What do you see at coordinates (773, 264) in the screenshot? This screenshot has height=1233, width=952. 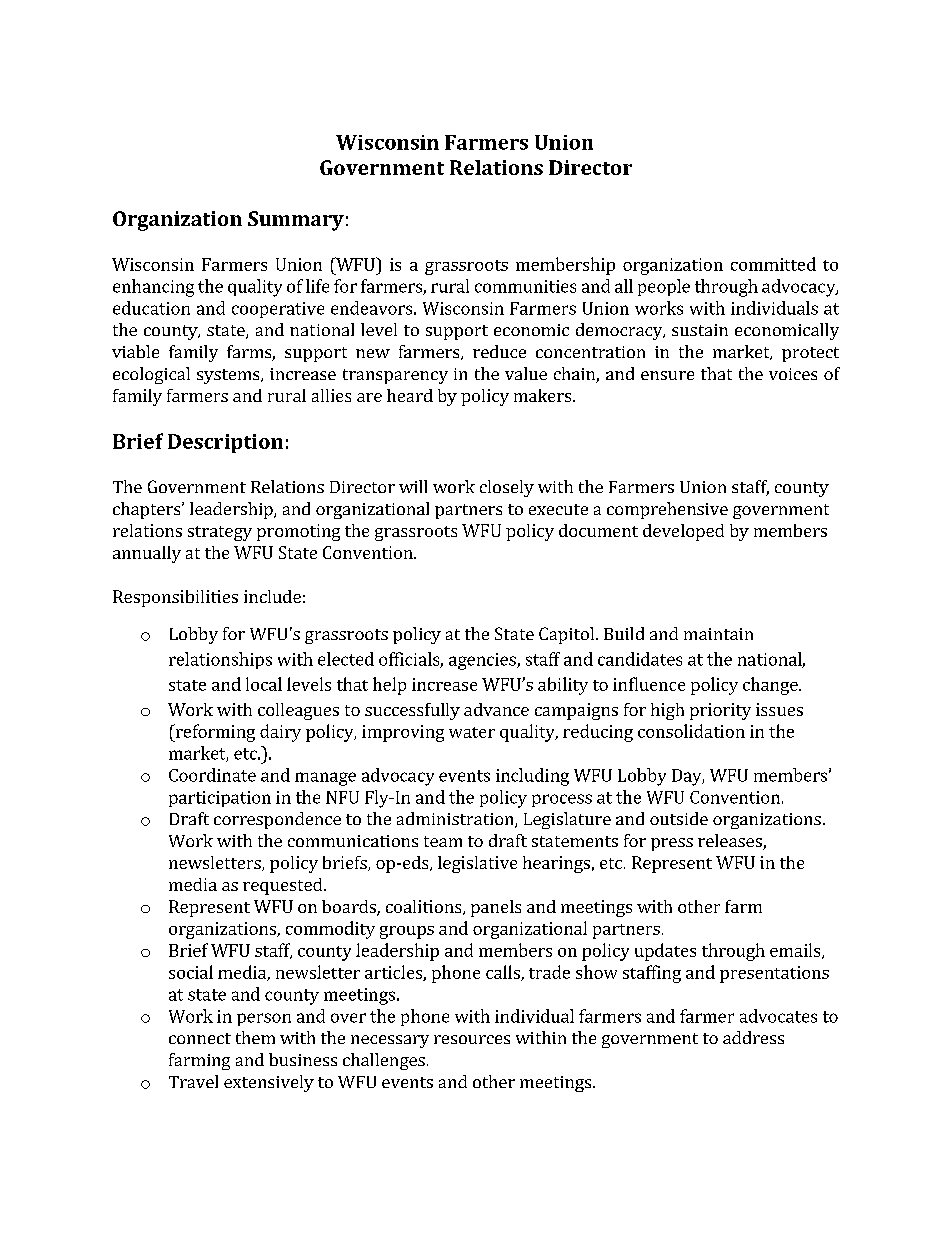 I see `committed` at bounding box center [773, 264].
